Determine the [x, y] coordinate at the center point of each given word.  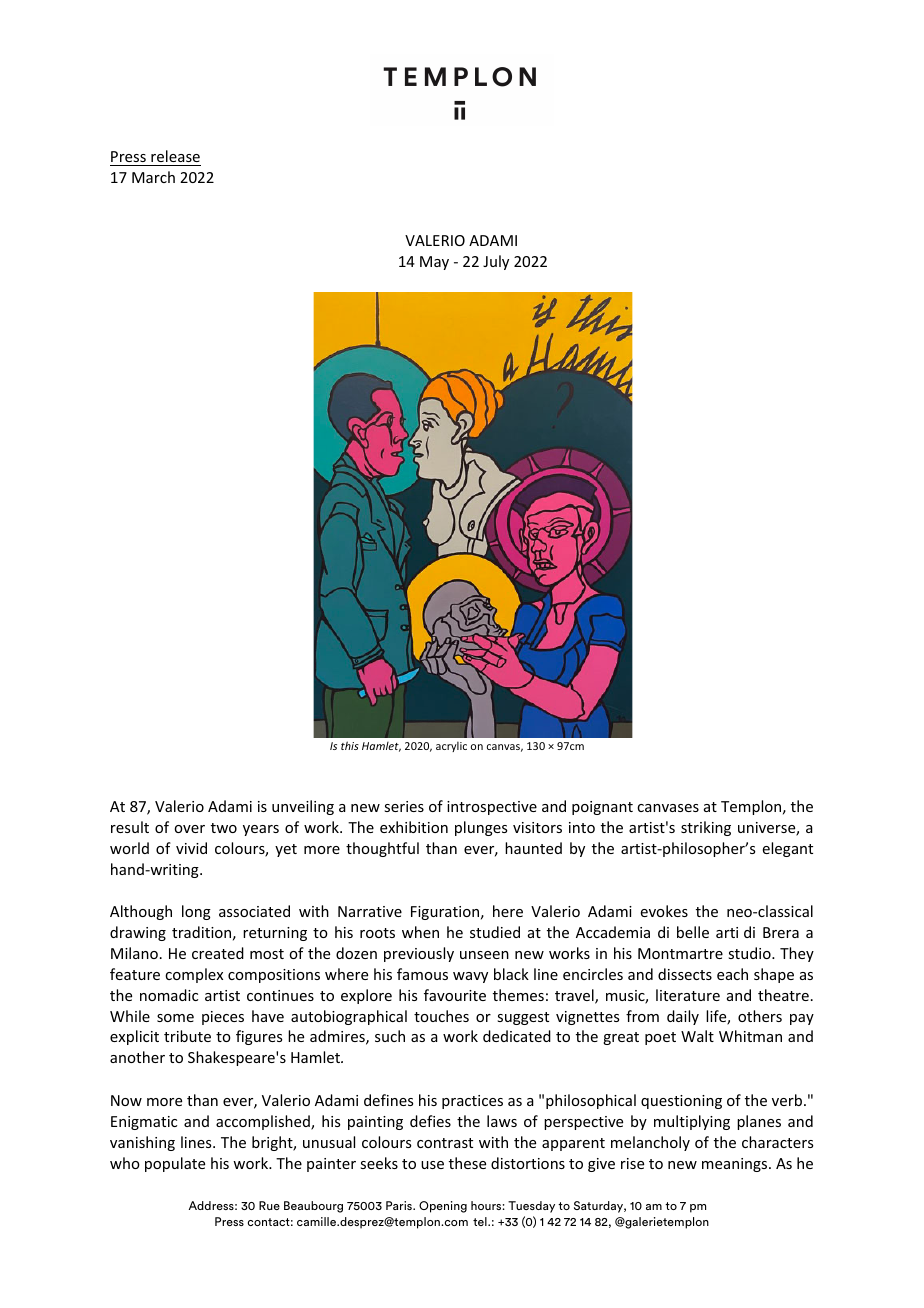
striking [706, 828]
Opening [443, 1207]
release [175, 158]
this [350, 745]
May [434, 263]
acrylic [451, 746]
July [496, 262]
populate [175, 1164]
